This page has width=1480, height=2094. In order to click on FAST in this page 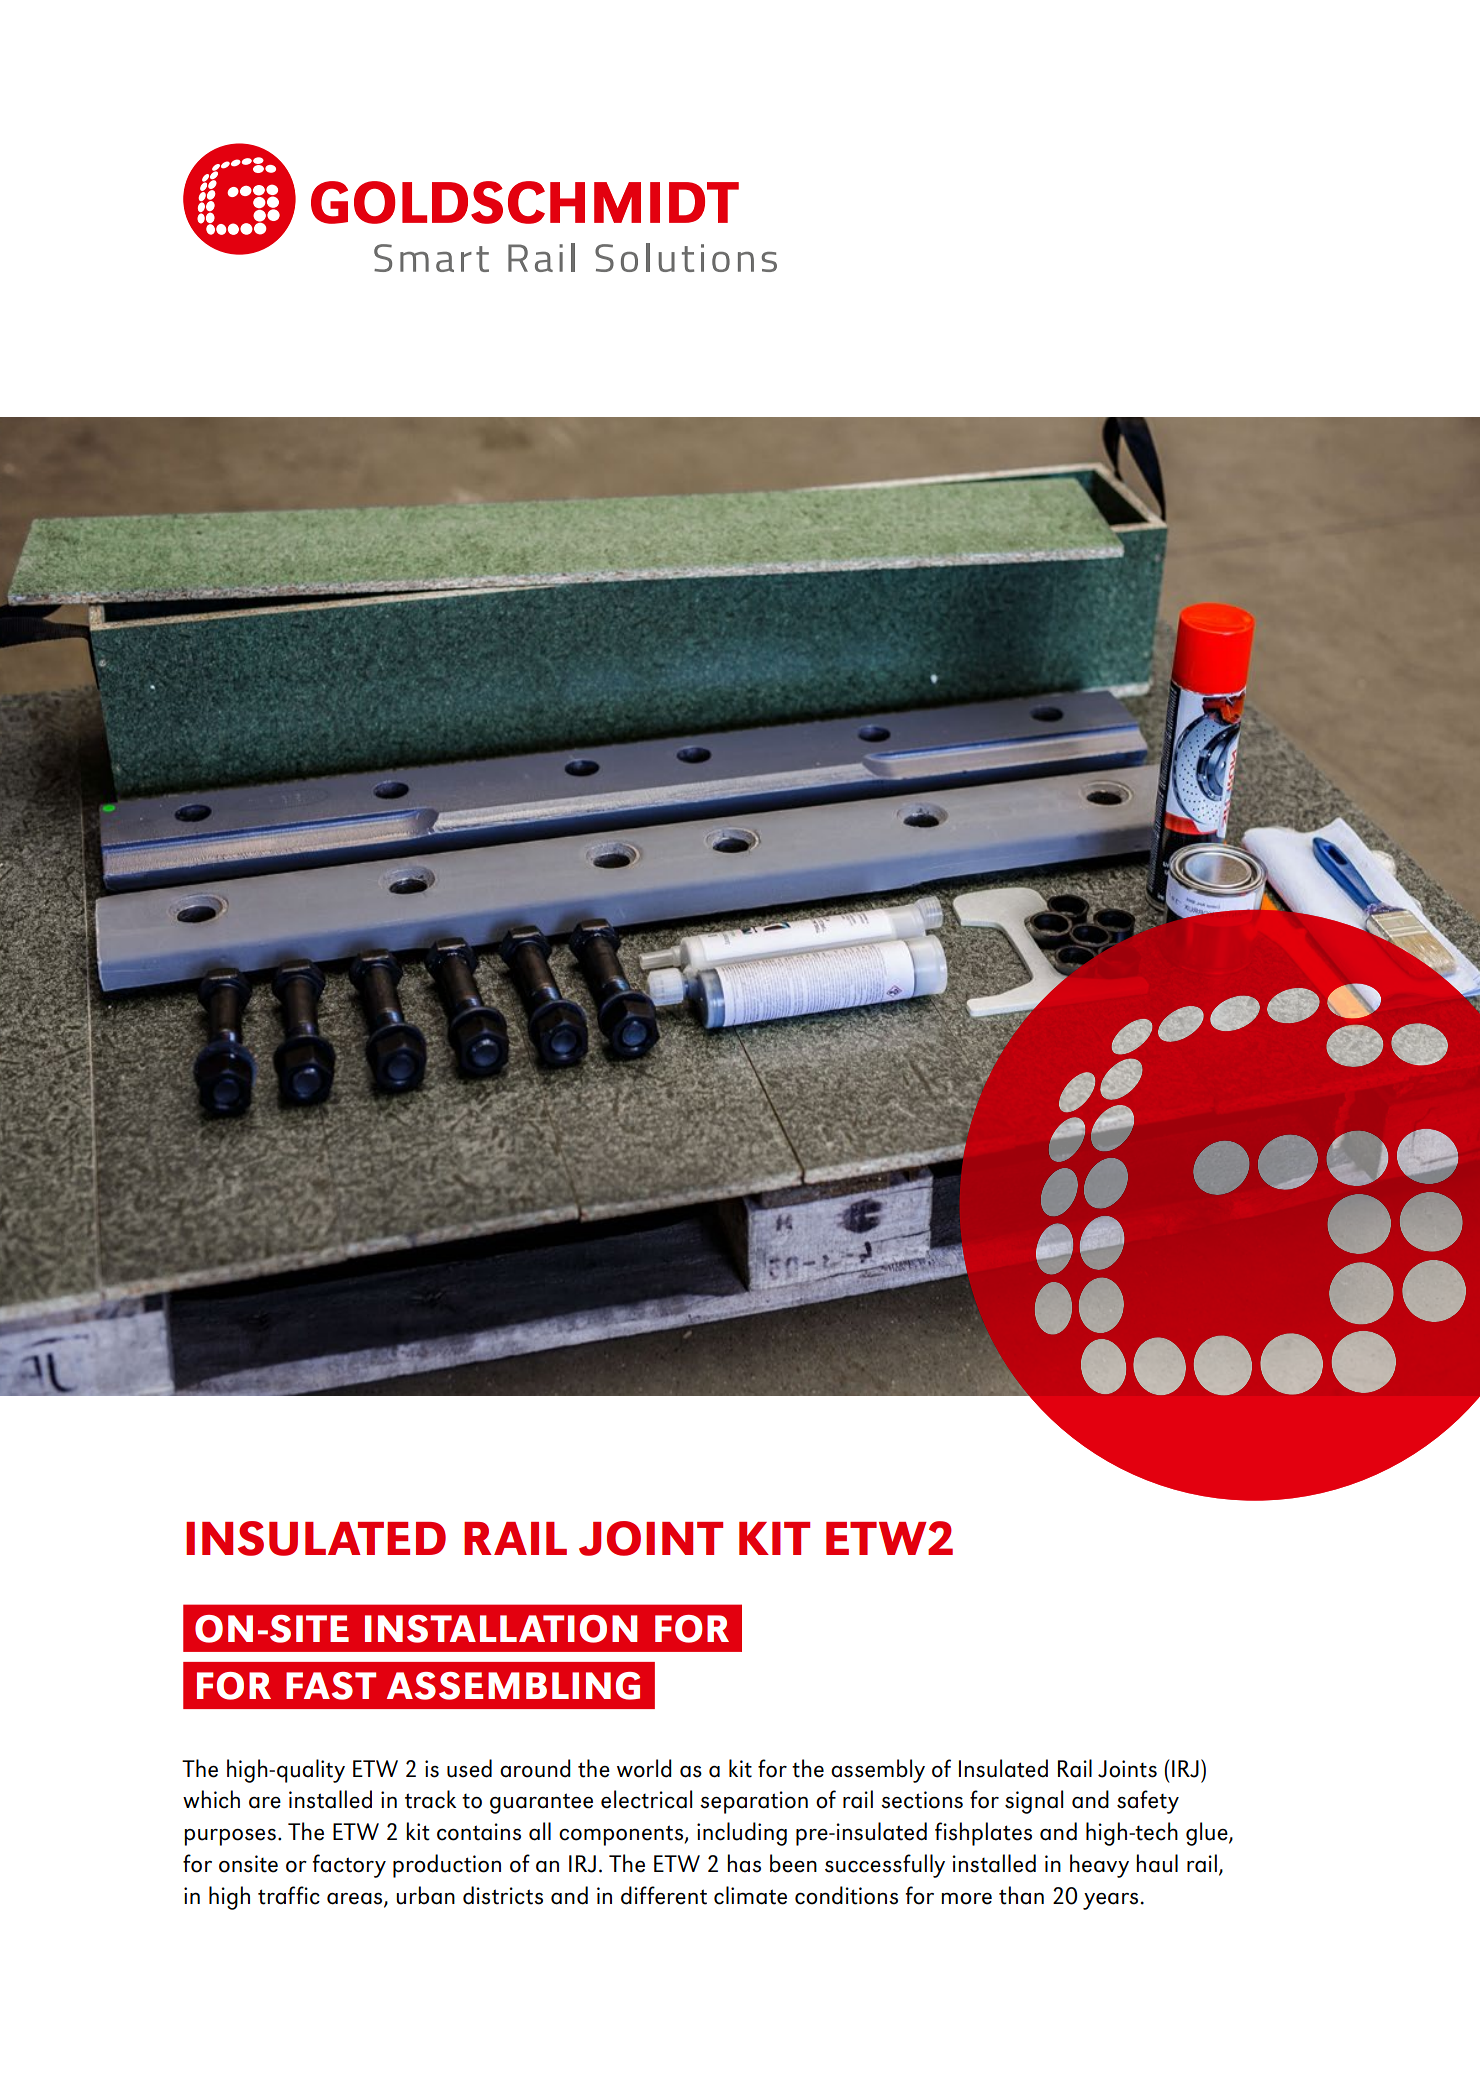, I will do `click(331, 1686)`.
